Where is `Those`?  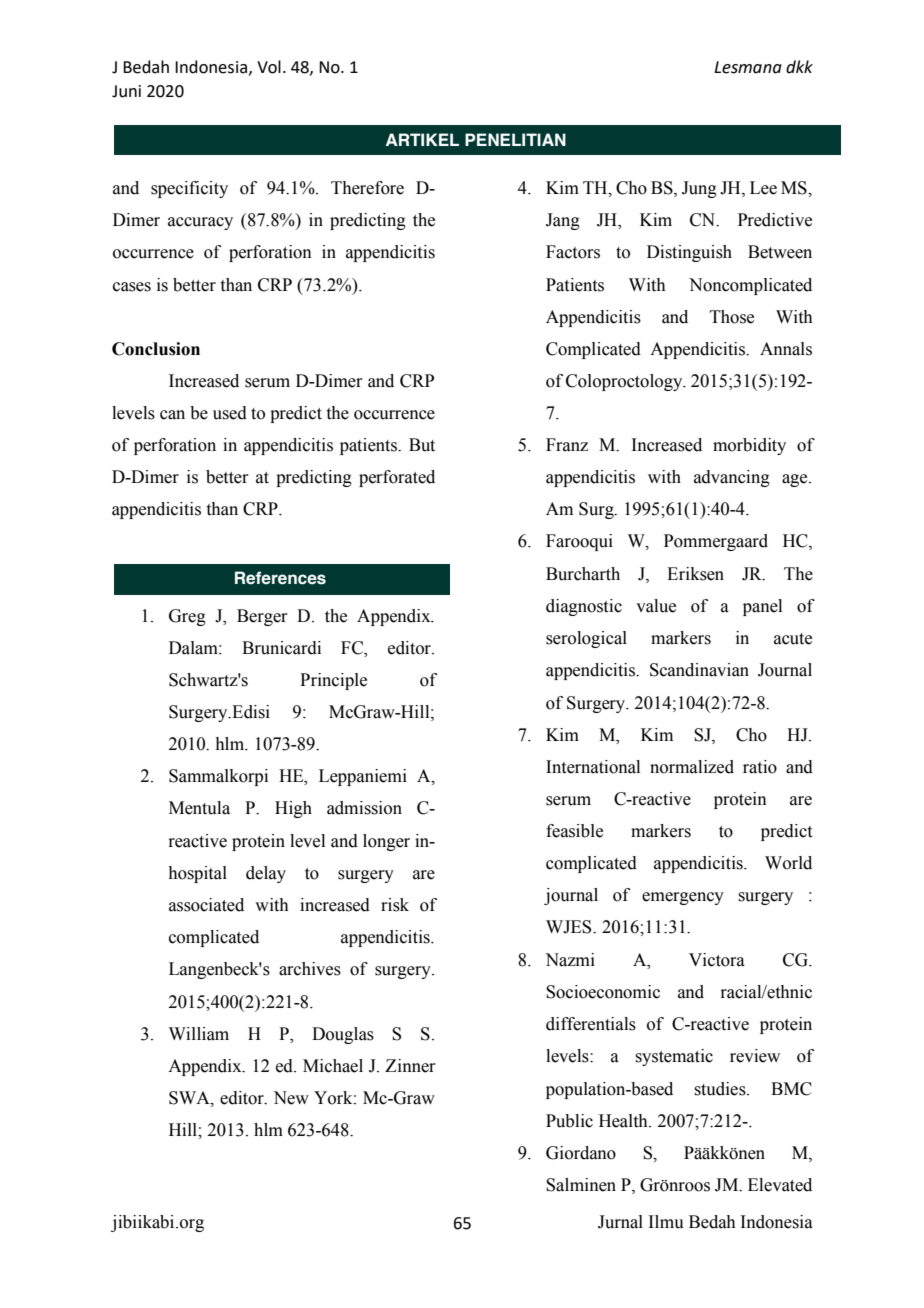
Those is located at coordinates (732, 317).
